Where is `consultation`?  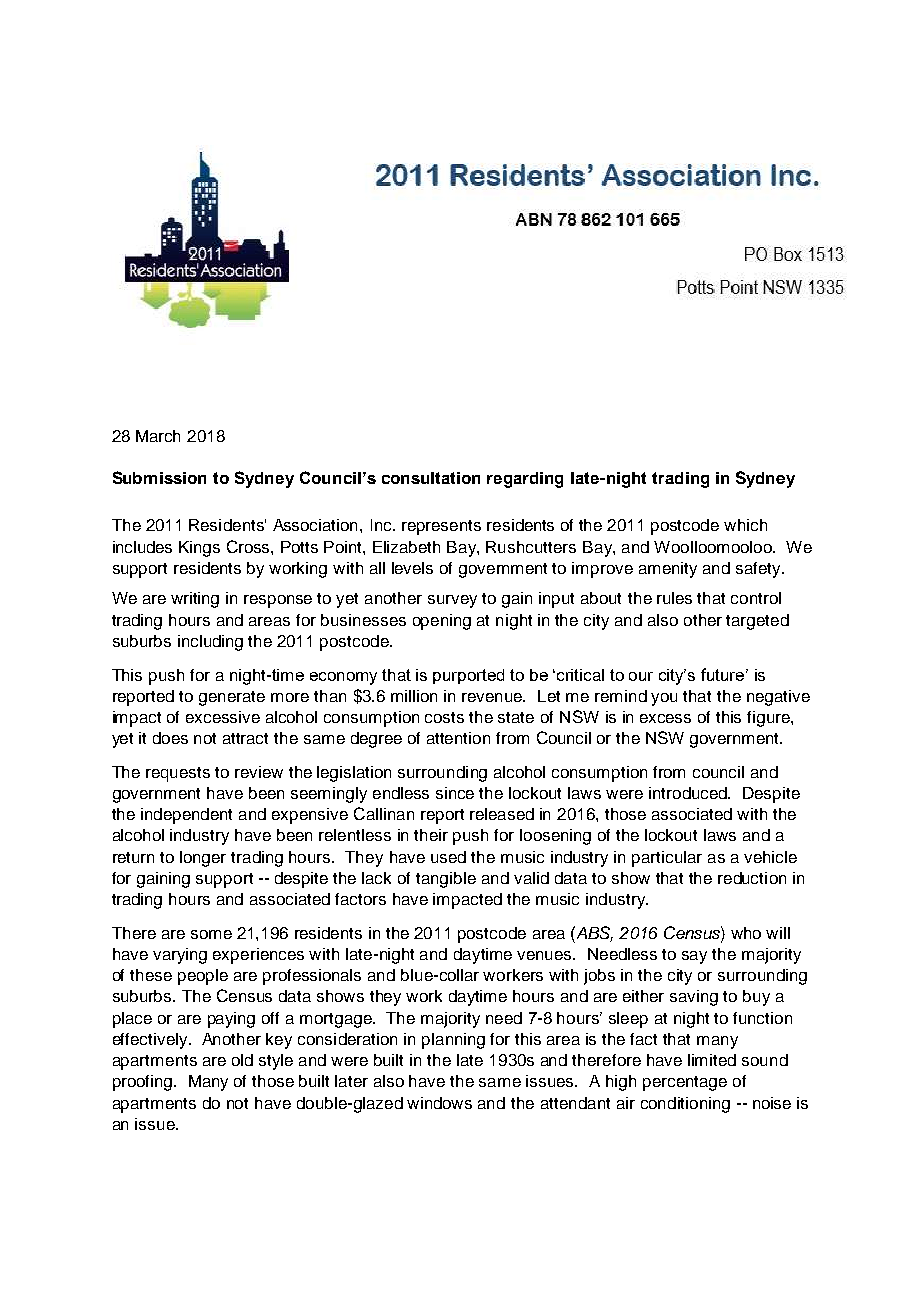 consultation is located at coordinates (431, 478).
